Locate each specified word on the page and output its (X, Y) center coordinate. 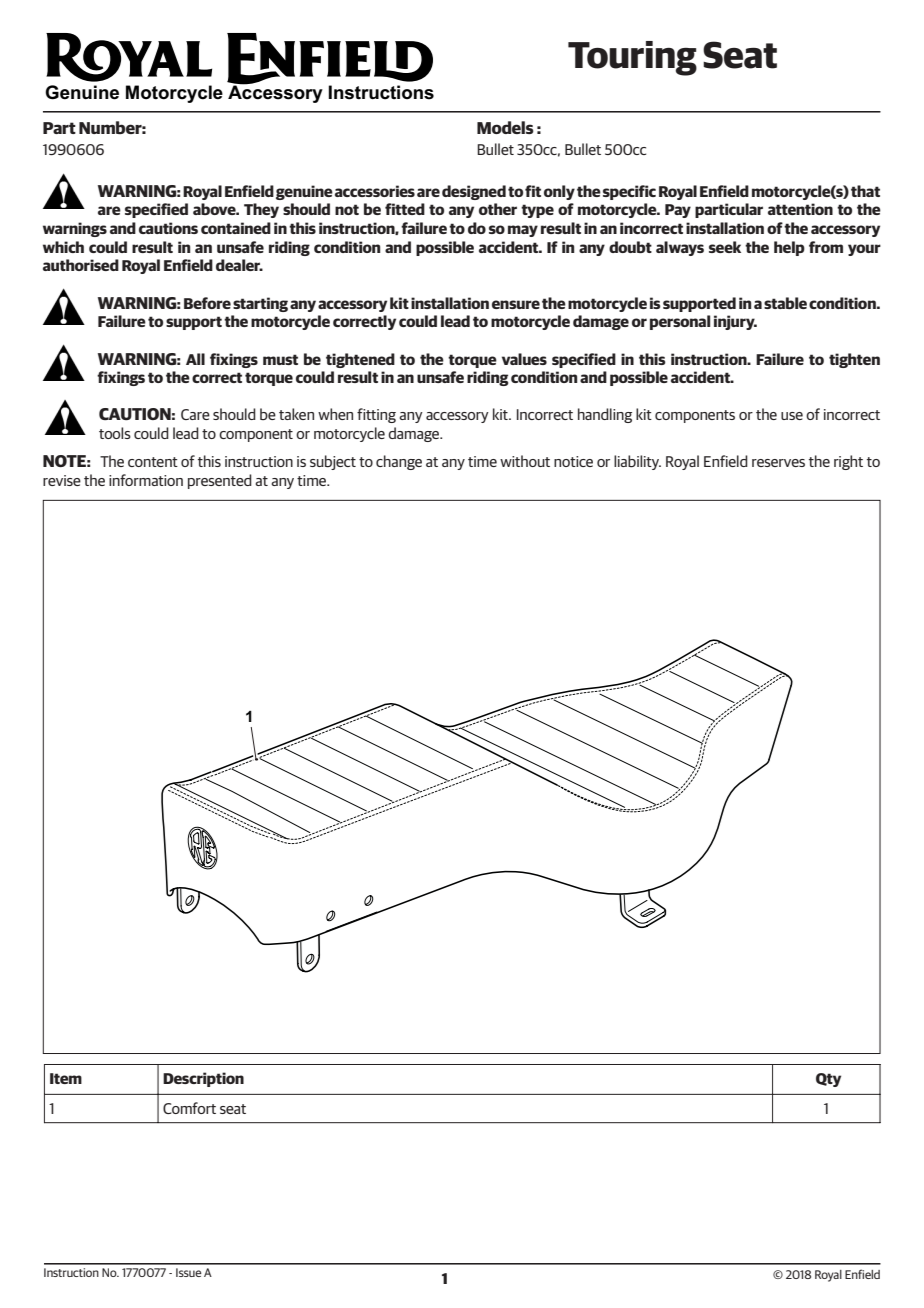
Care (195, 414)
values (524, 359)
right (848, 462)
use (792, 416)
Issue (189, 1272)
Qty (828, 1080)
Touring (632, 58)
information (146, 480)
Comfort (189, 1108)
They (261, 210)
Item (66, 1078)
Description (203, 1079)
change (399, 462)
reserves (778, 463)
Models (505, 127)
